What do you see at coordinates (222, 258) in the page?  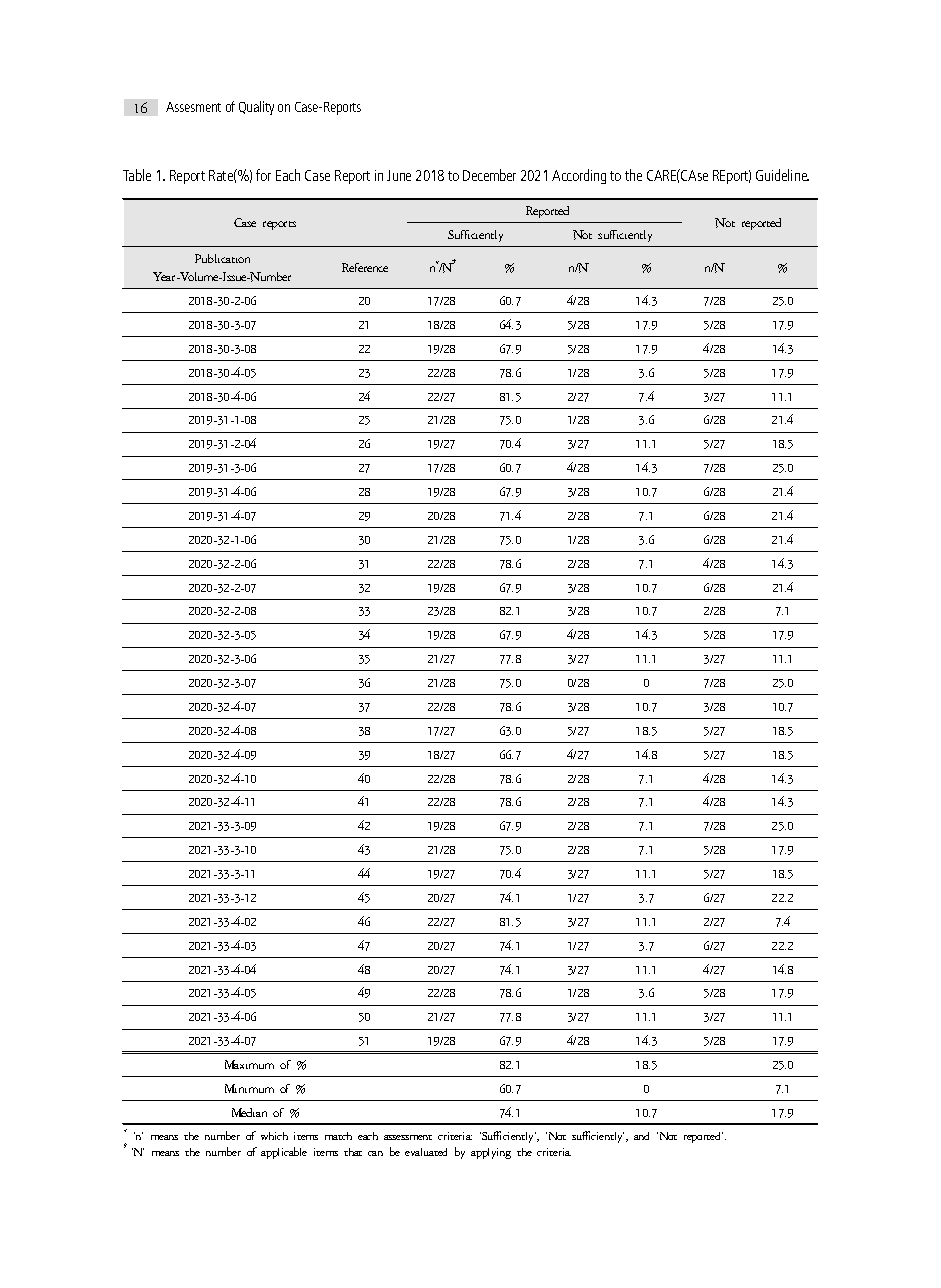 I see `Publication` at bounding box center [222, 258].
